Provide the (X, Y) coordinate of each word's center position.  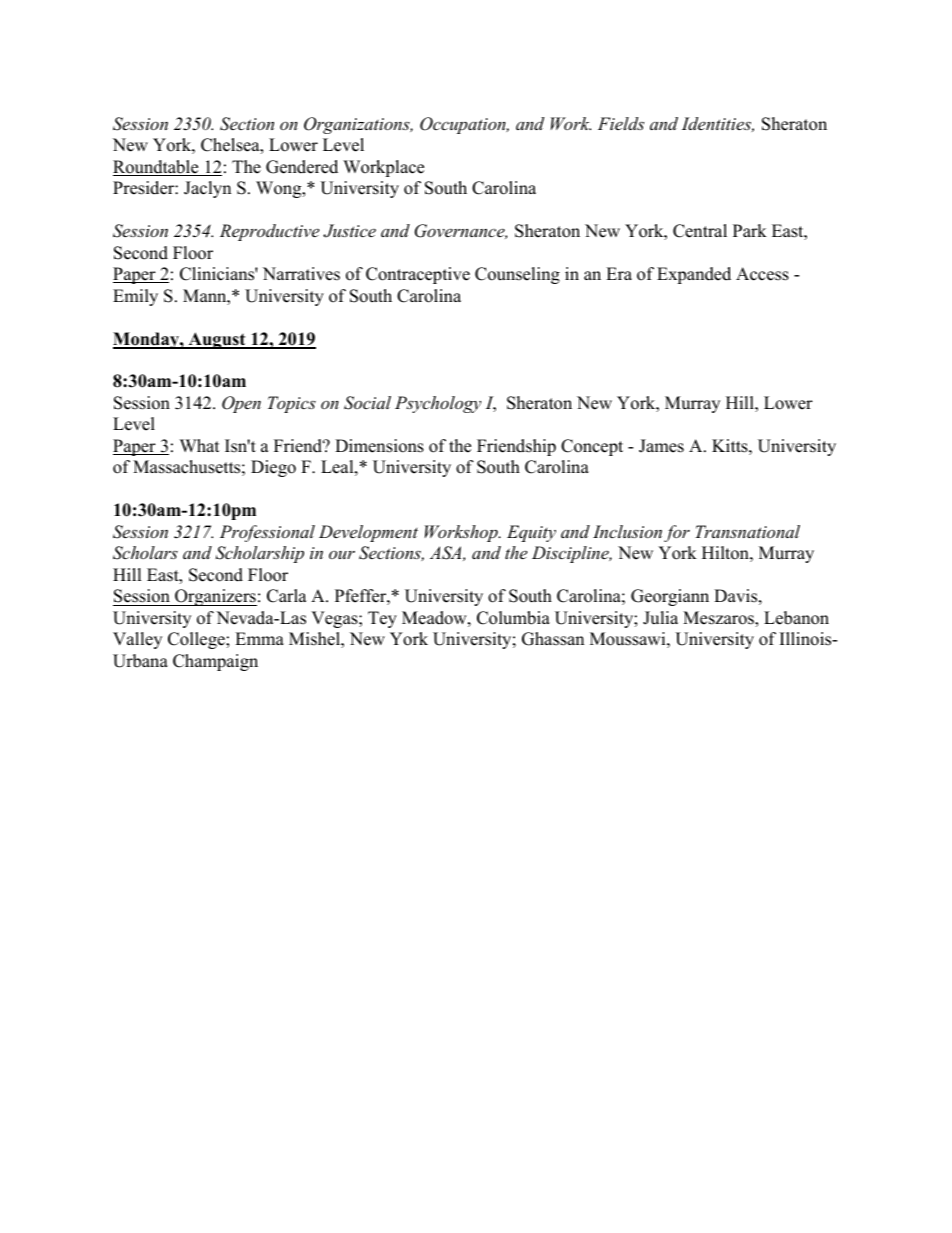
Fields (621, 123)
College (197, 640)
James (661, 446)
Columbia (513, 618)
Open (241, 404)
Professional (267, 533)
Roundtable (157, 168)
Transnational (747, 531)
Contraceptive (418, 275)
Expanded (694, 275)
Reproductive (269, 232)
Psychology (438, 404)
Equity (531, 533)
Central (700, 231)
